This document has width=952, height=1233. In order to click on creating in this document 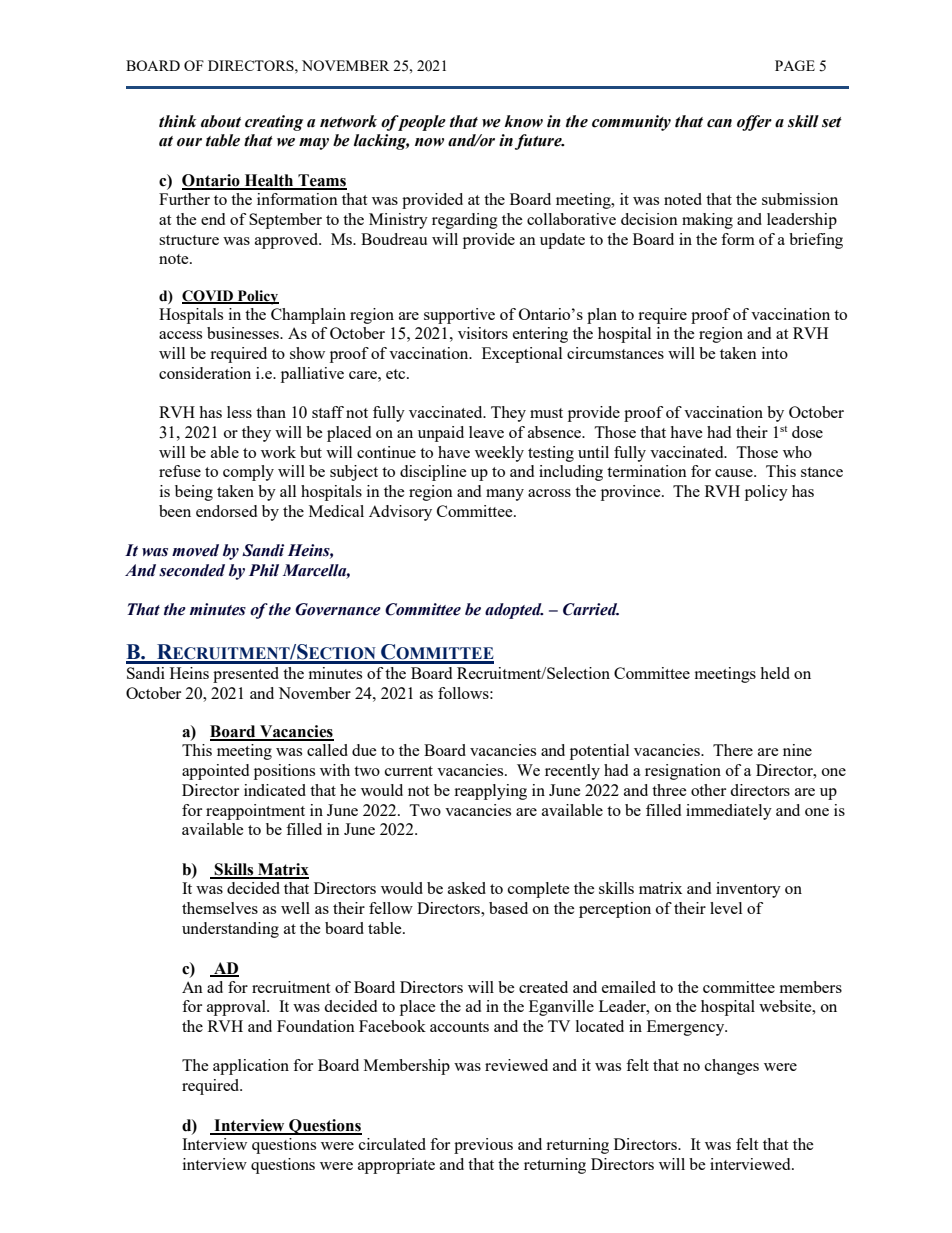, I will do `click(274, 123)`.
